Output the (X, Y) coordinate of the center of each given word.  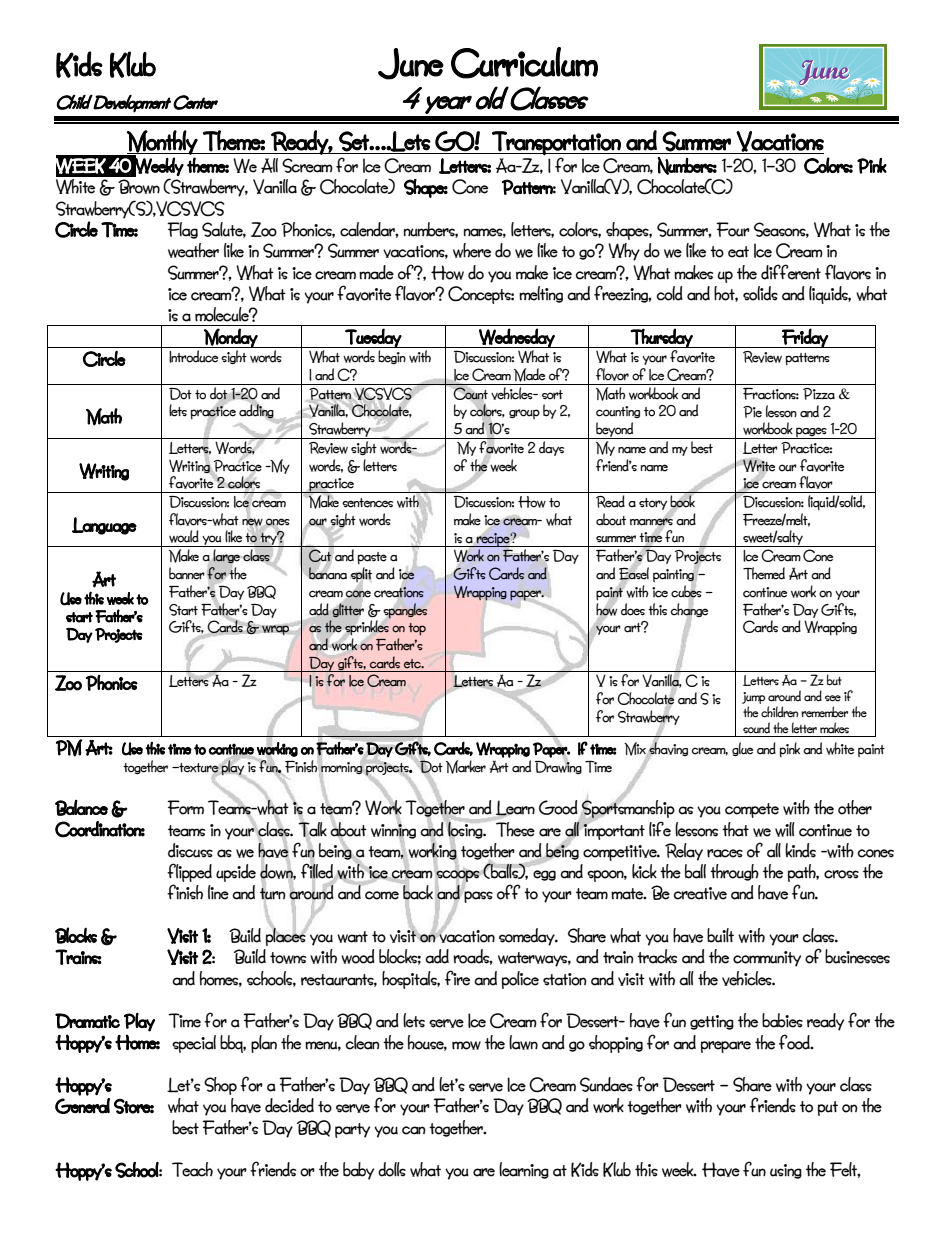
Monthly (162, 143)
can (414, 1130)
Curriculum (524, 63)
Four (733, 229)
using (786, 1171)
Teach (192, 1169)
